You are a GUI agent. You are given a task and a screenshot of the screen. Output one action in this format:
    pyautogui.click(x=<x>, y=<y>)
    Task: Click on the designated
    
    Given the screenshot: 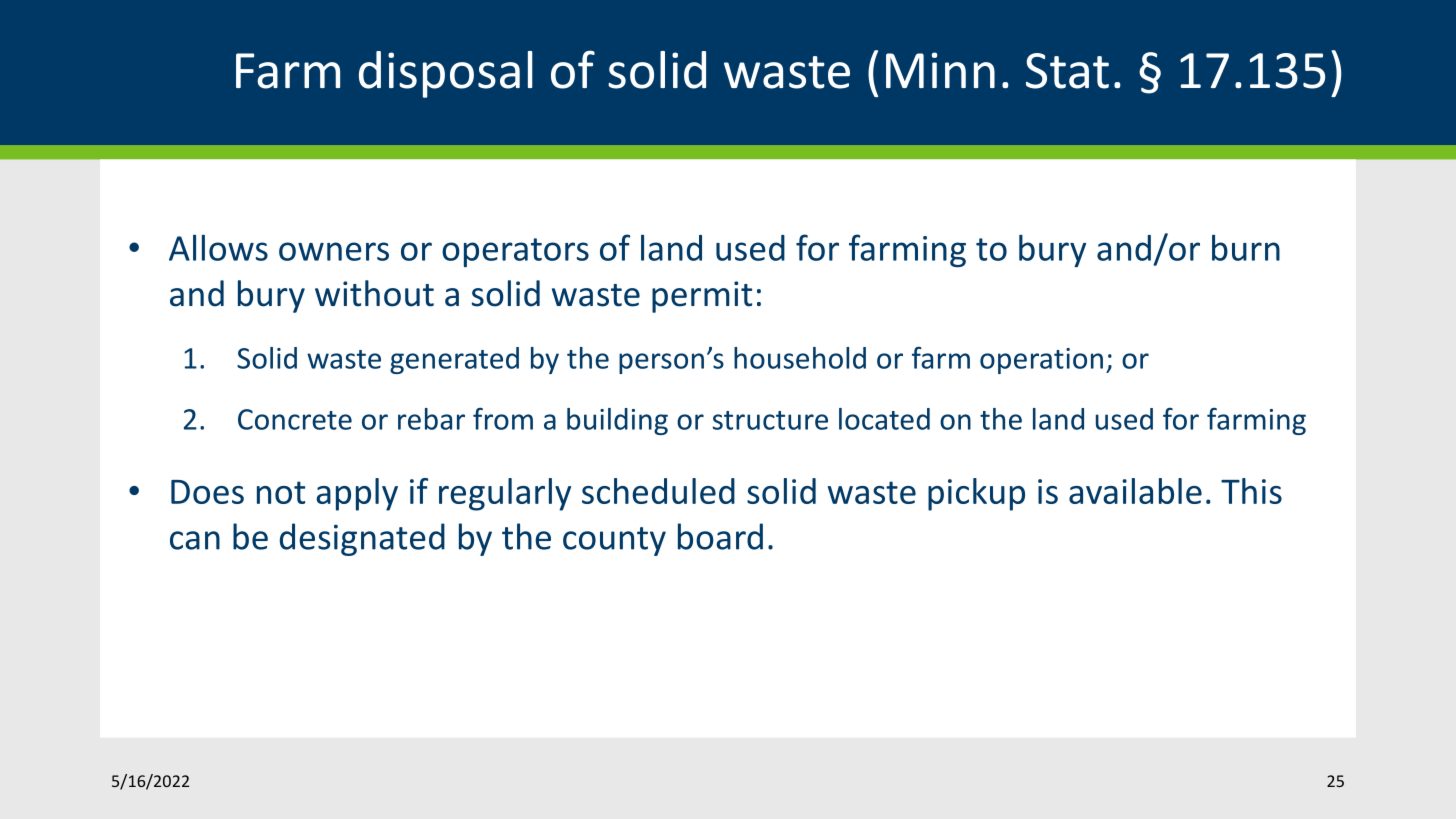 What is the action you would take?
    pyautogui.click(x=362, y=539)
